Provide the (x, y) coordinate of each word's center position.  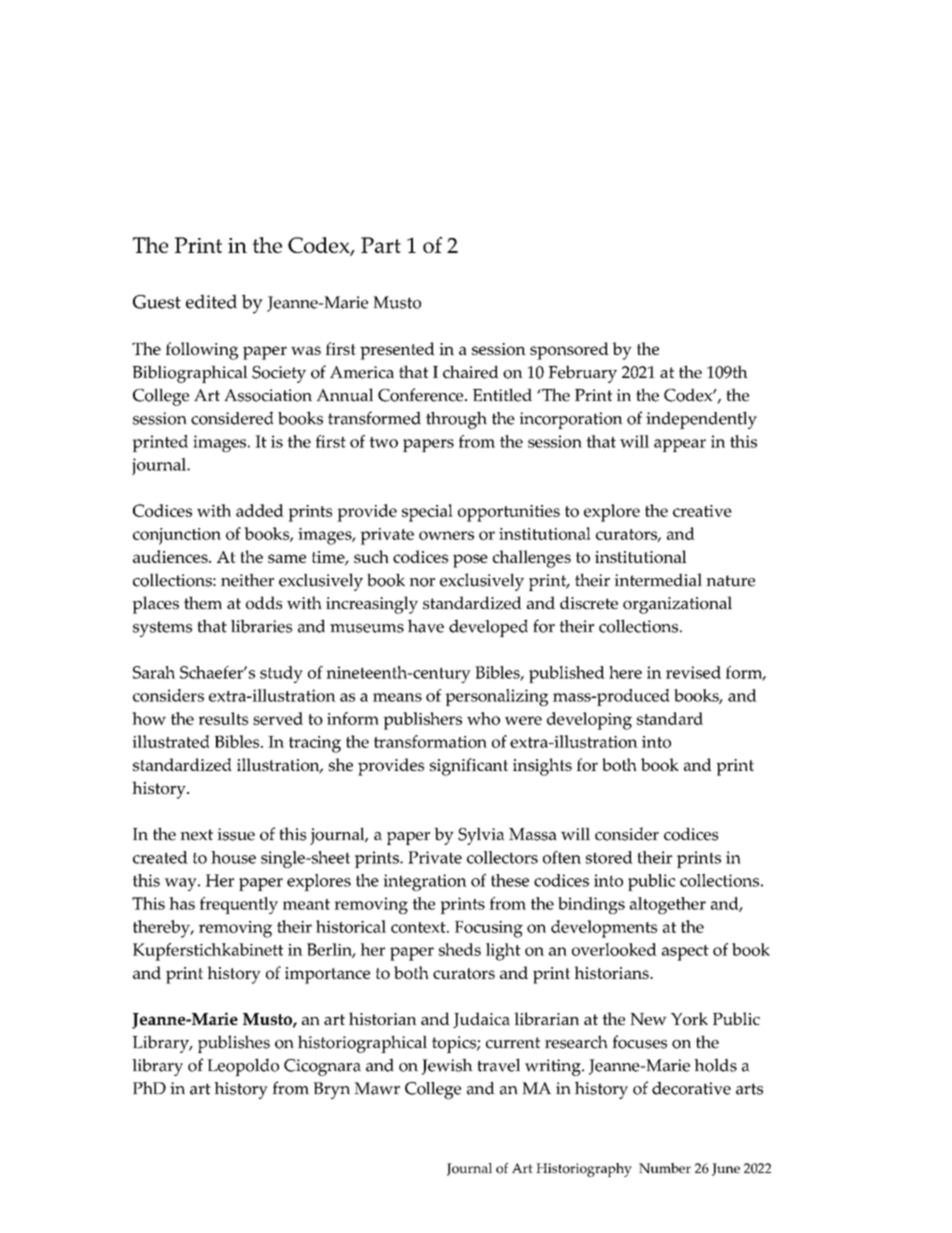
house (233, 857)
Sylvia (481, 836)
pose (470, 561)
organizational (677, 605)
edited (211, 301)
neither (247, 580)
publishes (234, 1044)
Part (381, 245)
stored (609, 857)
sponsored (569, 351)
